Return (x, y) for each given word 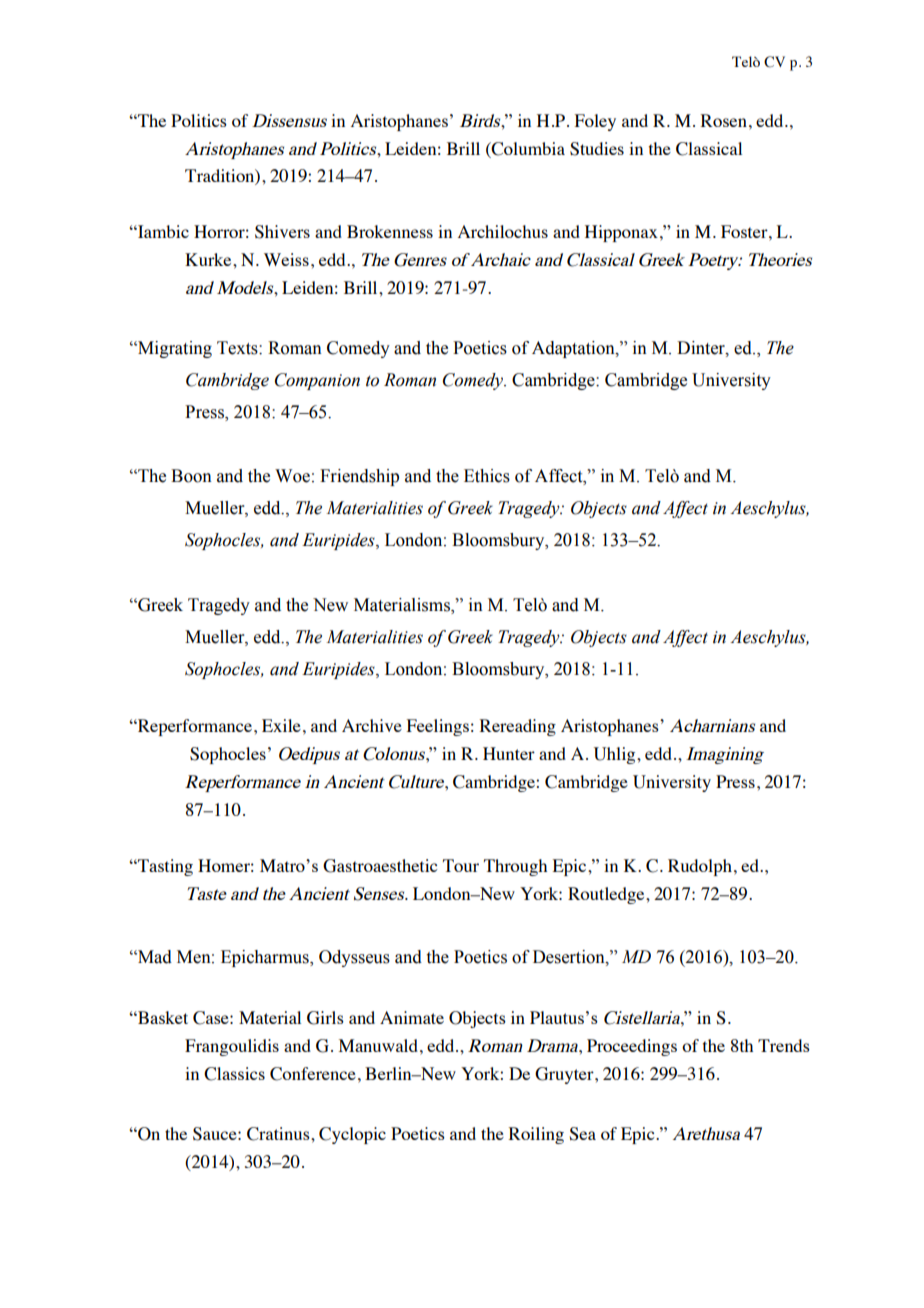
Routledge (607, 895)
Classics (234, 1074)
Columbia (527, 149)
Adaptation (574, 349)
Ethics (487, 476)
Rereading (518, 727)
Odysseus (354, 958)
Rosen (724, 120)
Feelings (438, 727)
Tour (461, 865)
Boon (191, 476)
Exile (281, 725)
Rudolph (700, 867)
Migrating (174, 349)
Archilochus (503, 231)
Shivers (282, 232)
